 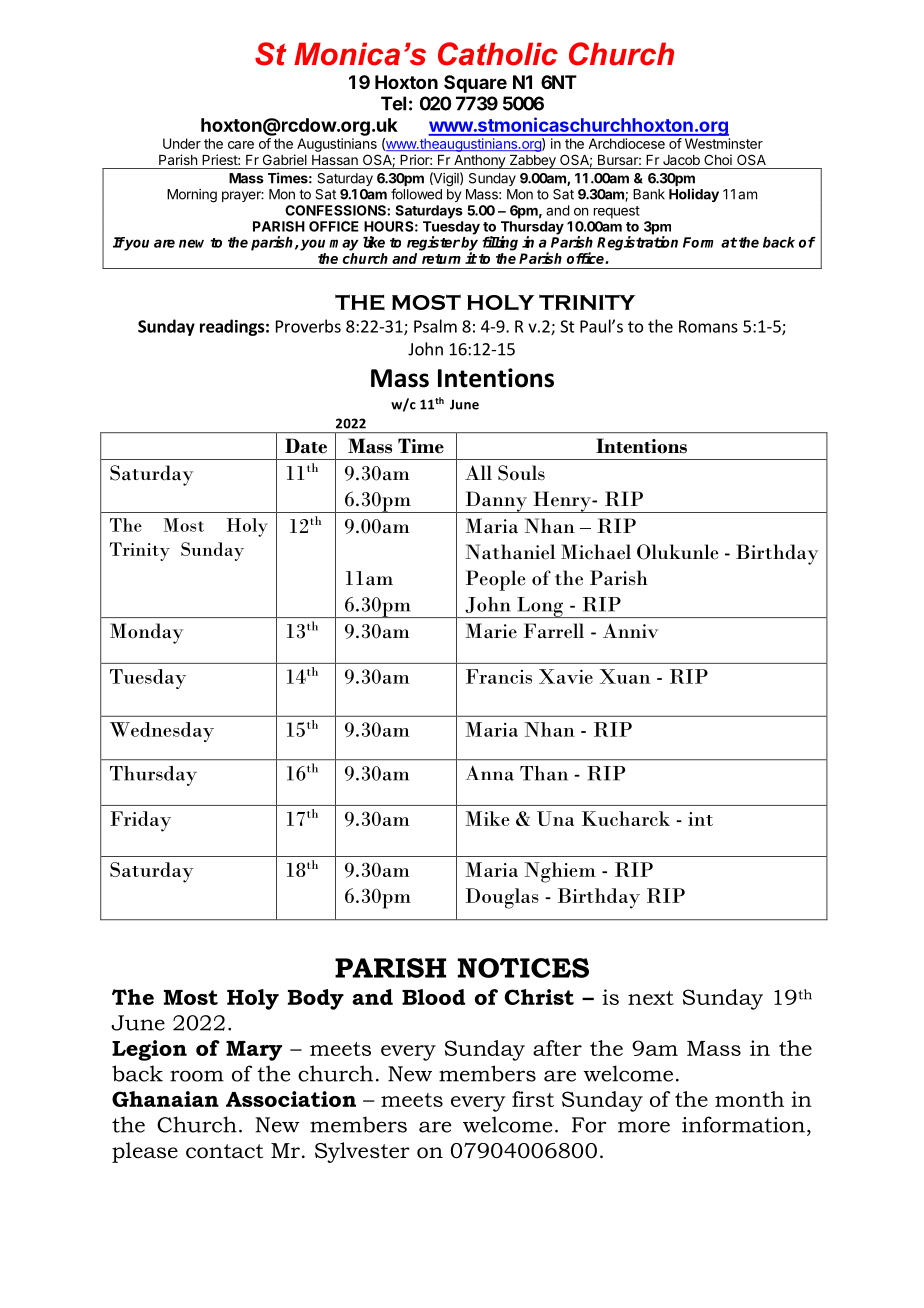 I want to click on Marie, so click(x=491, y=631).
